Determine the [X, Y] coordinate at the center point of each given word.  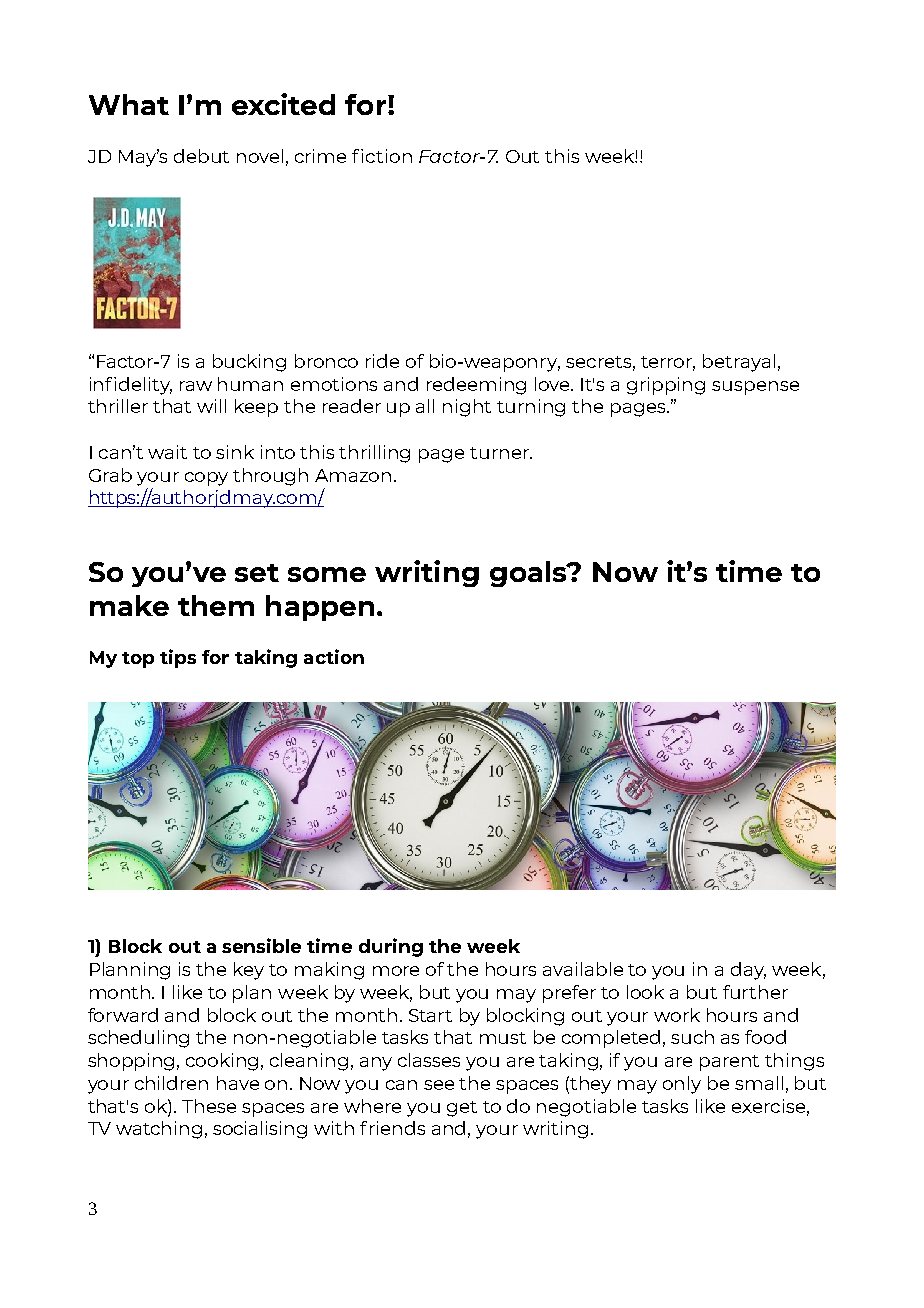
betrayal [739, 363]
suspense [755, 388]
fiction [382, 156]
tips [178, 658]
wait [167, 452]
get [462, 1109]
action [334, 656]
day [748, 971]
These [209, 1106]
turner [500, 453]
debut [201, 156]
